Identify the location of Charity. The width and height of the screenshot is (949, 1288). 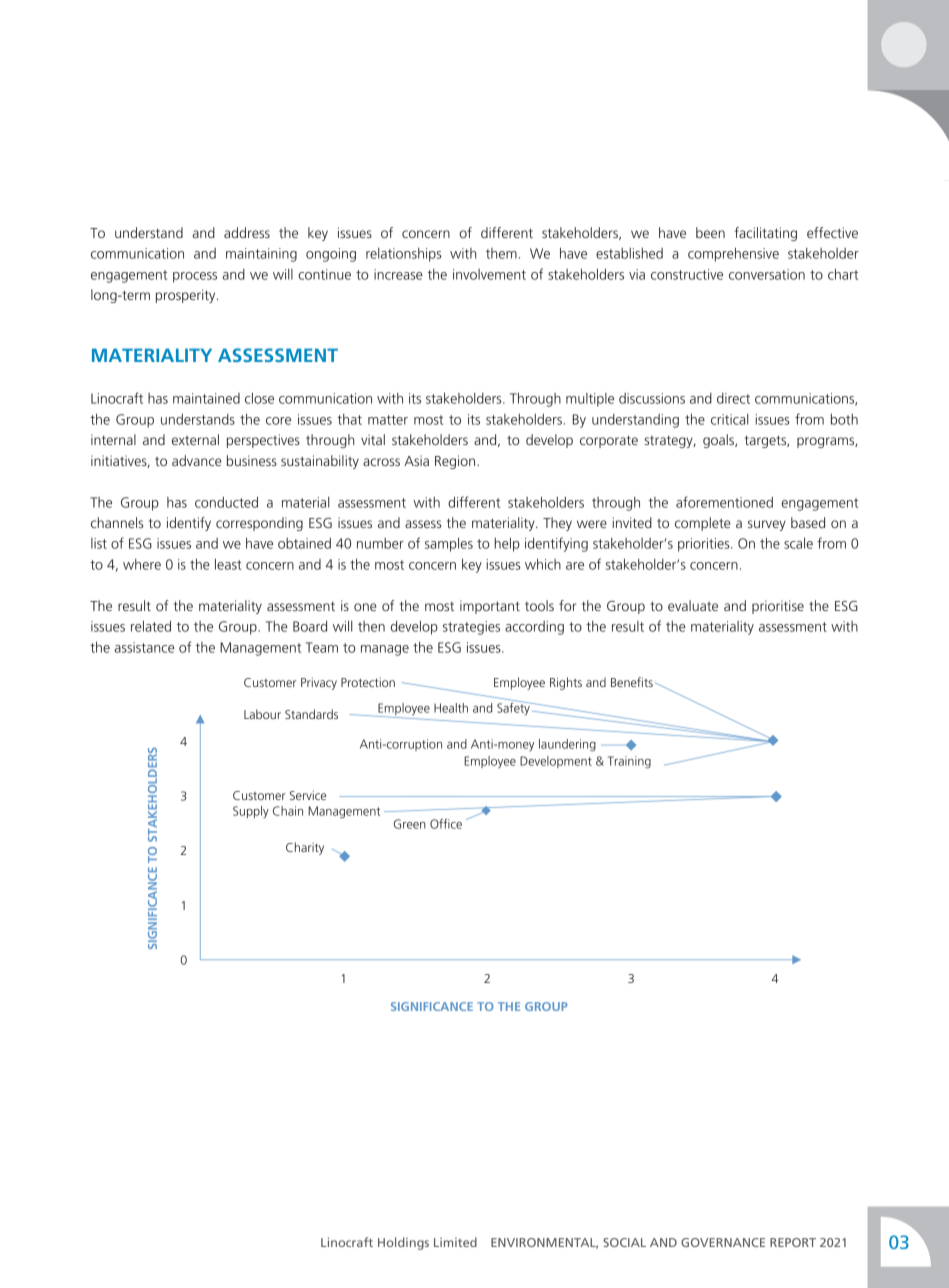
(305, 848).
